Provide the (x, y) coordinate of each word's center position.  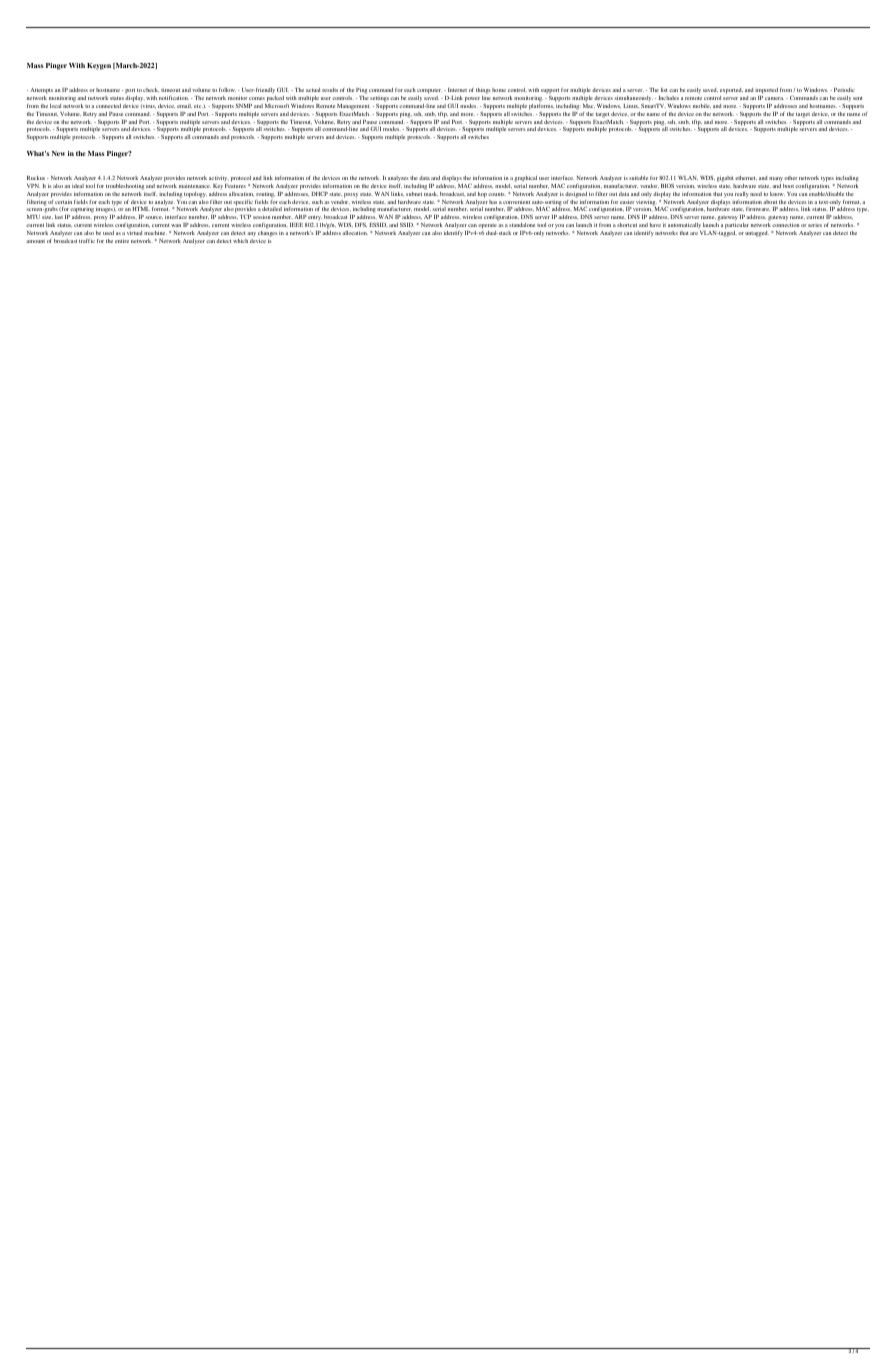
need (756, 194)
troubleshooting (125, 187)
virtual (134, 233)
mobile (702, 106)
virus (148, 106)
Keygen (99, 66)
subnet (414, 194)
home (499, 90)
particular (737, 226)
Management (353, 107)
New (58, 153)
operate (487, 226)
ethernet (746, 178)
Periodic (844, 90)
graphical (525, 179)
